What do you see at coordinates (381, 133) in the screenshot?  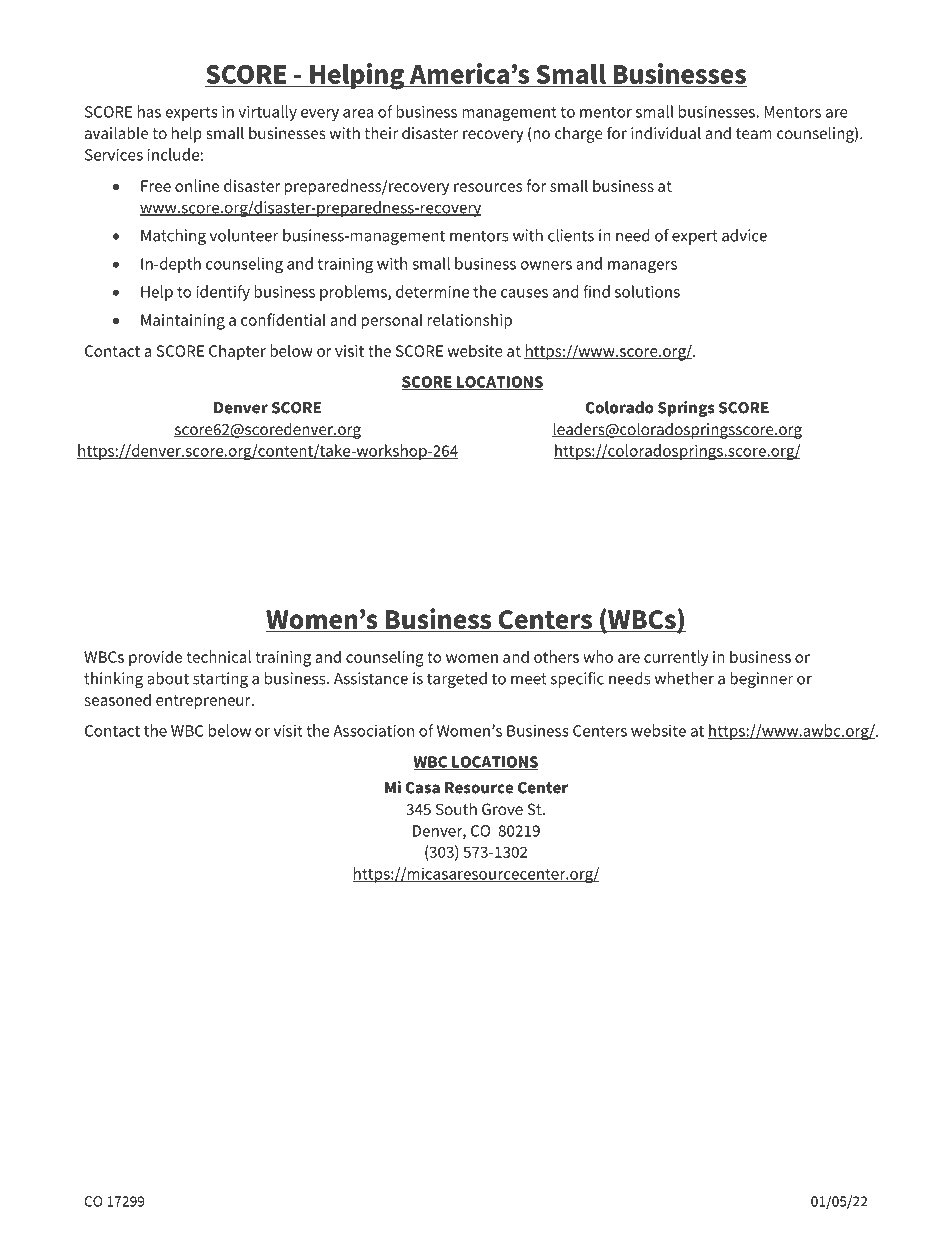 I see `their` at bounding box center [381, 133].
